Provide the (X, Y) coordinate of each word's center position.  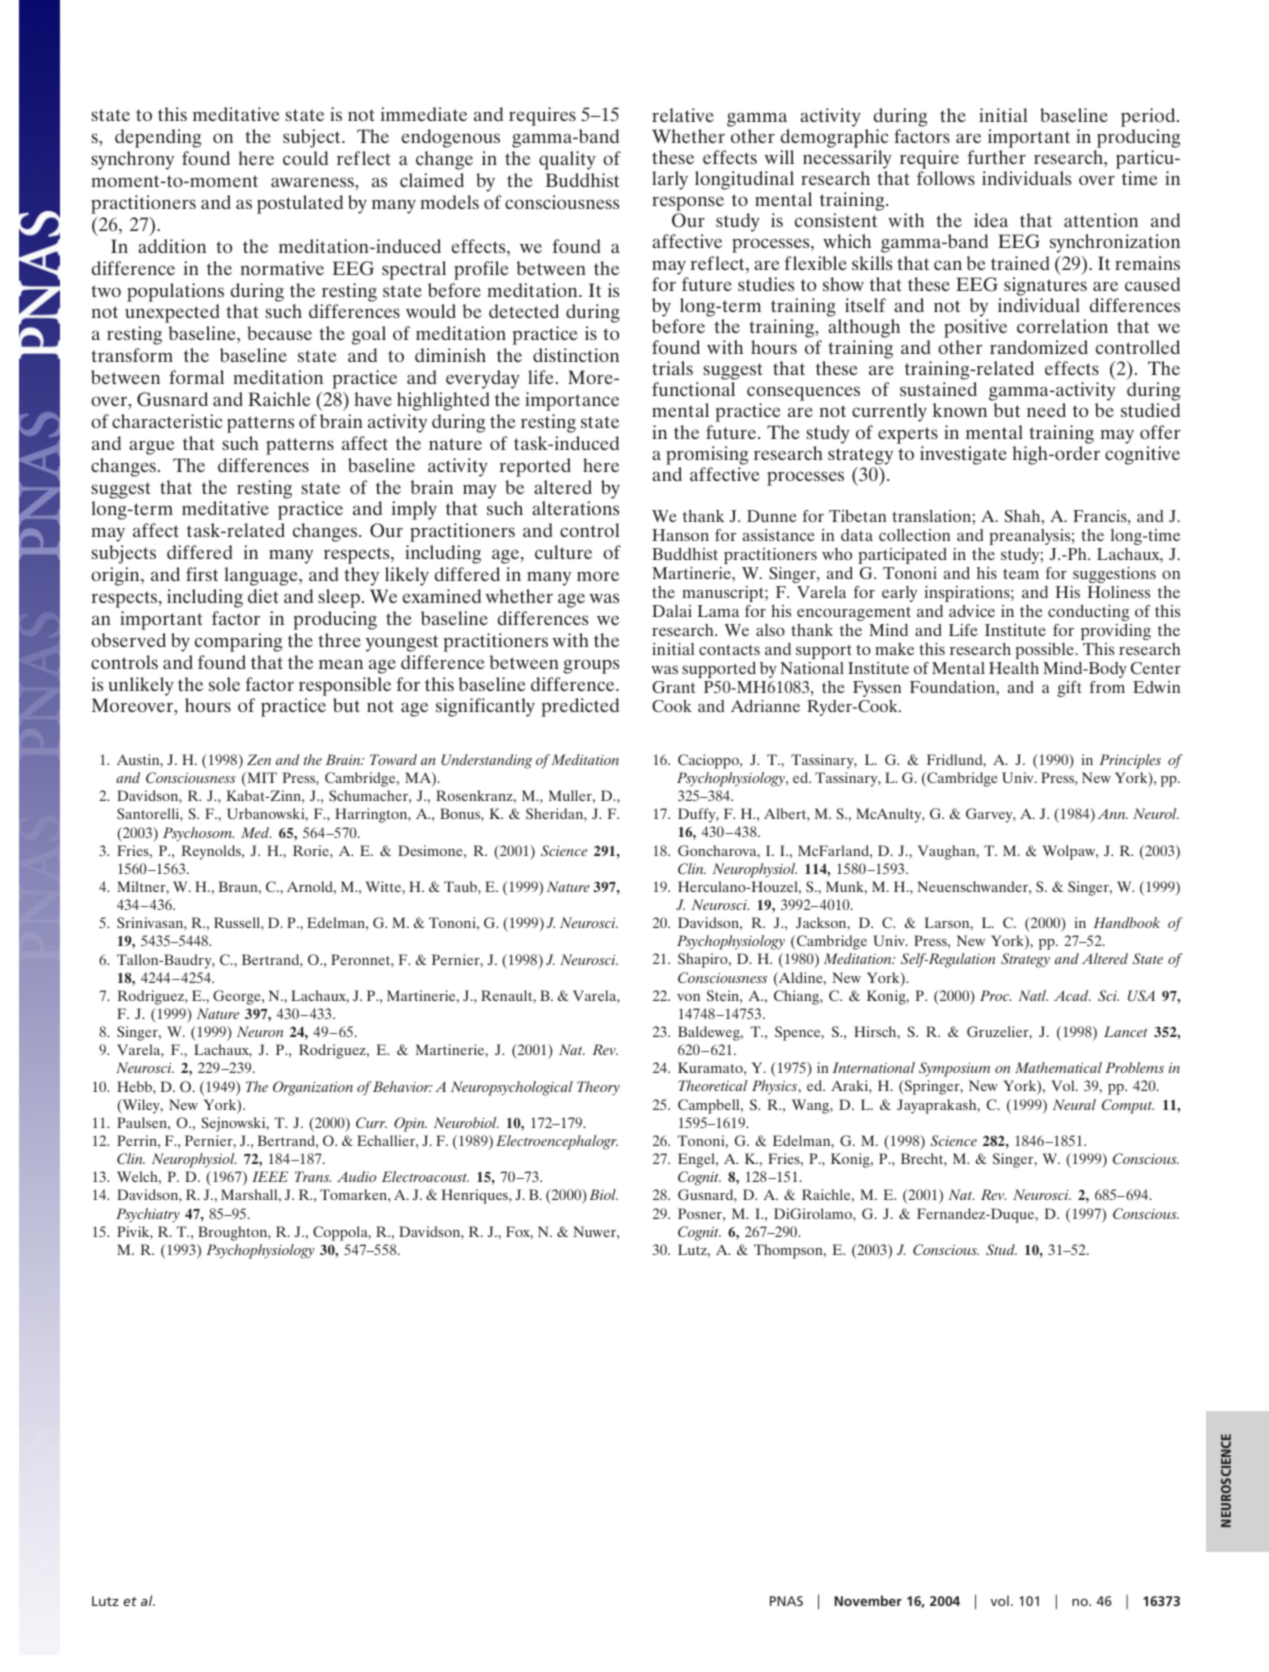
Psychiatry (148, 1215)
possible (1046, 651)
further (996, 157)
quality (567, 160)
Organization (313, 1088)
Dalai (672, 611)
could (305, 158)
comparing (238, 642)
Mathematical (1058, 1067)
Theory (598, 1088)
